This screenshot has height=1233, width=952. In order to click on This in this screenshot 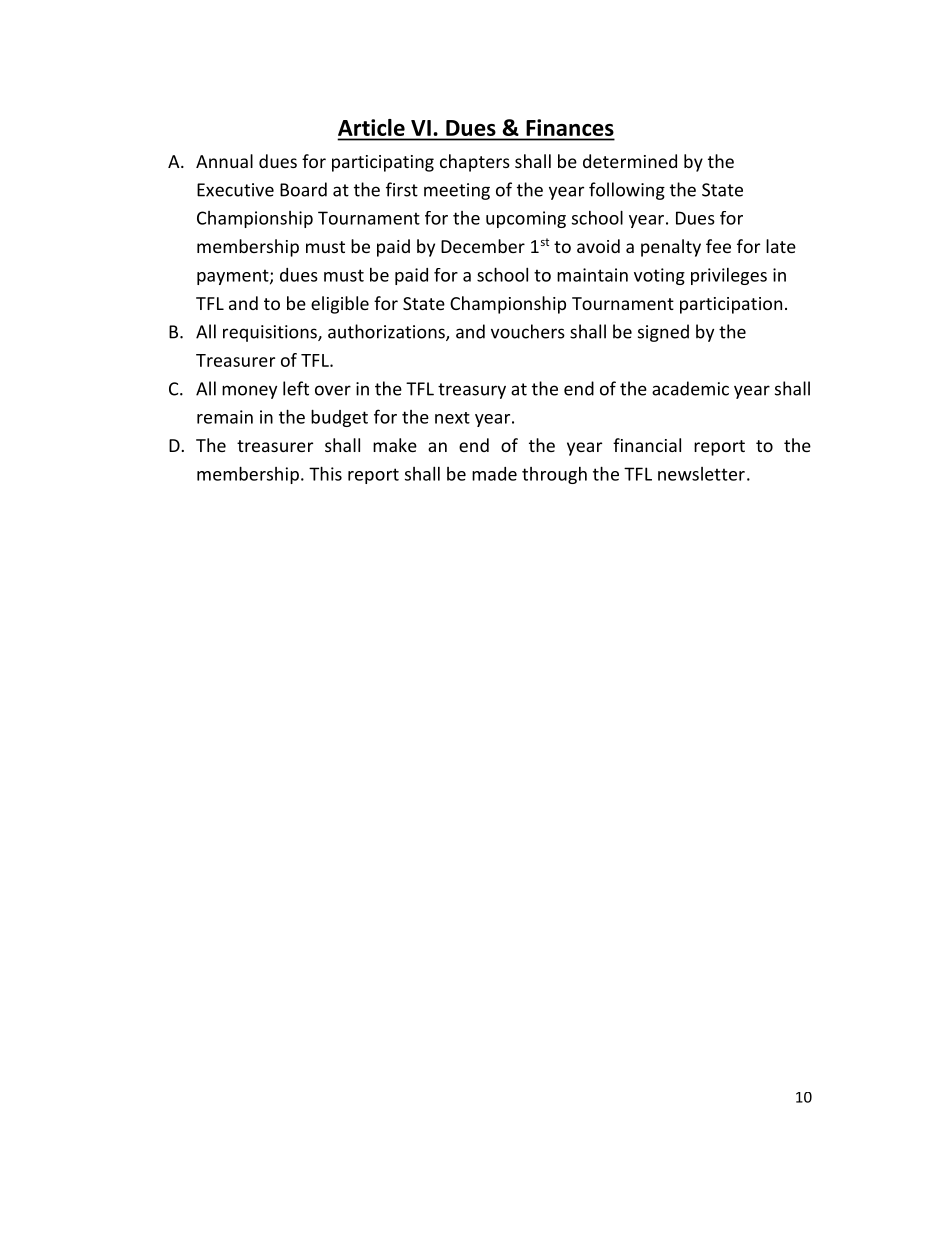, I will do `click(325, 473)`.
